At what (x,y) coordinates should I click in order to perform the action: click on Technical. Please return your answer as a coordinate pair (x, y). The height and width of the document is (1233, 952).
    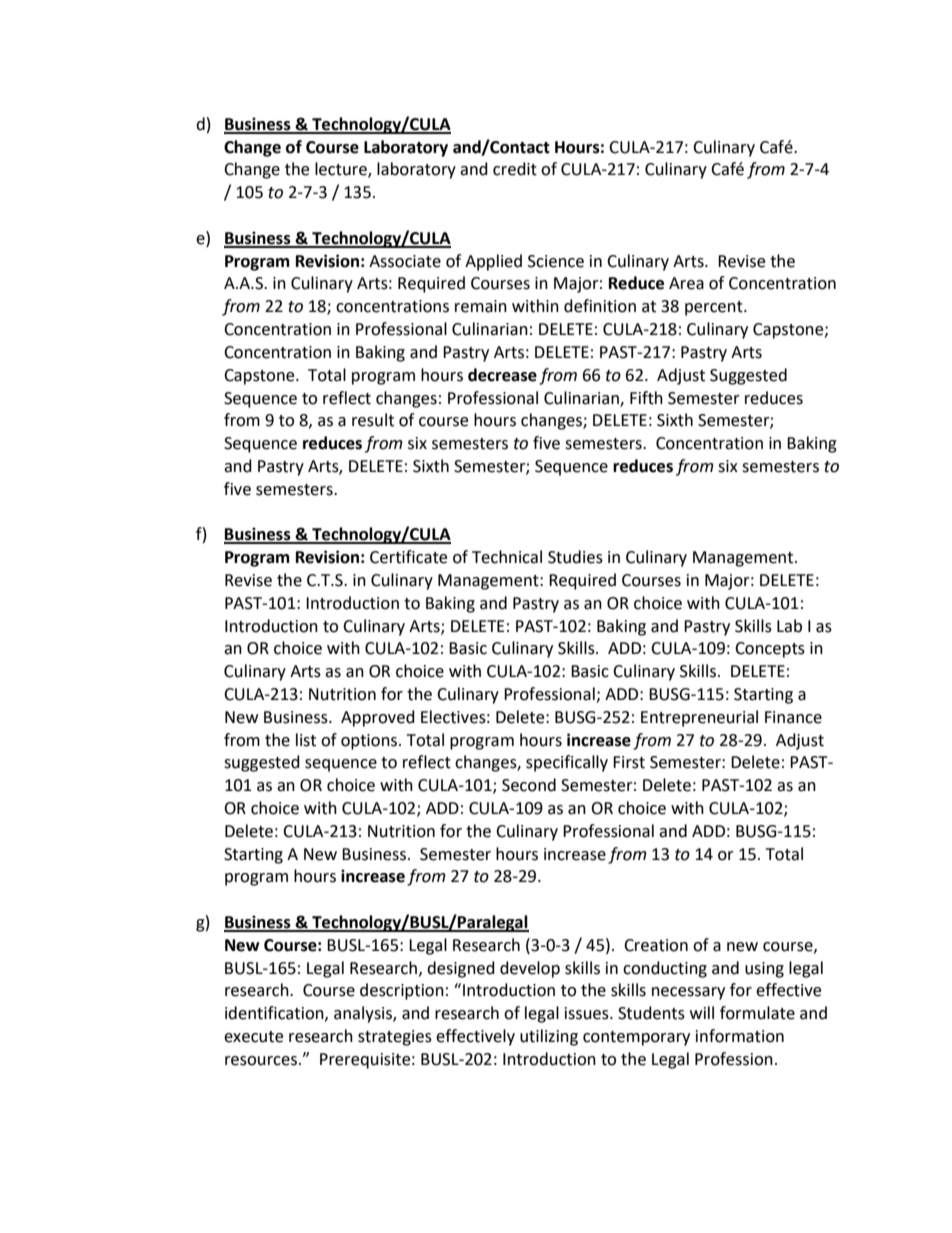
    Looking at the image, I should click on (507, 557).
